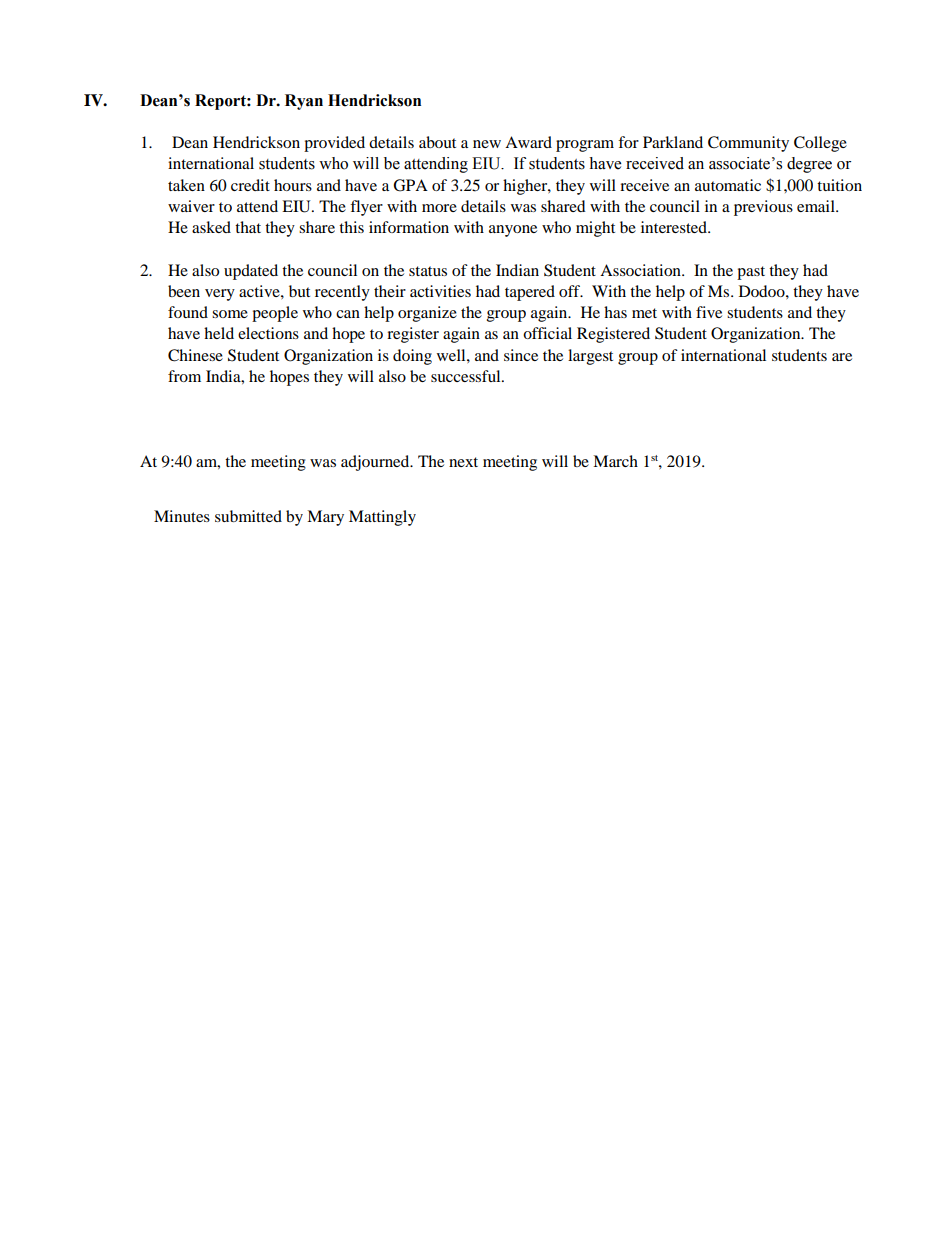 The width and height of the screenshot is (952, 1233). What do you see at coordinates (615, 461) in the screenshot?
I see `March` at bounding box center [615, 461].
